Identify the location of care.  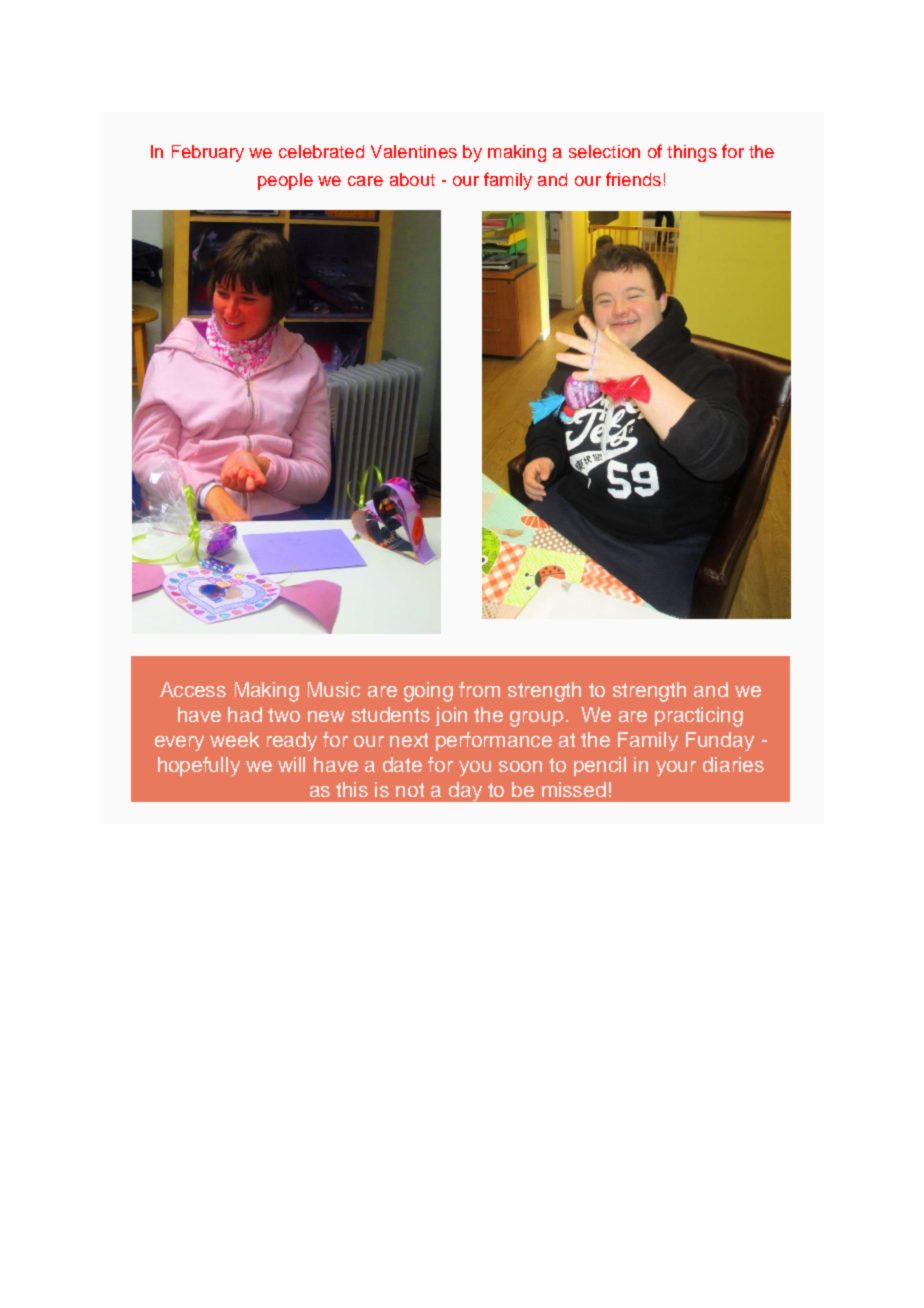
(365, 181).
